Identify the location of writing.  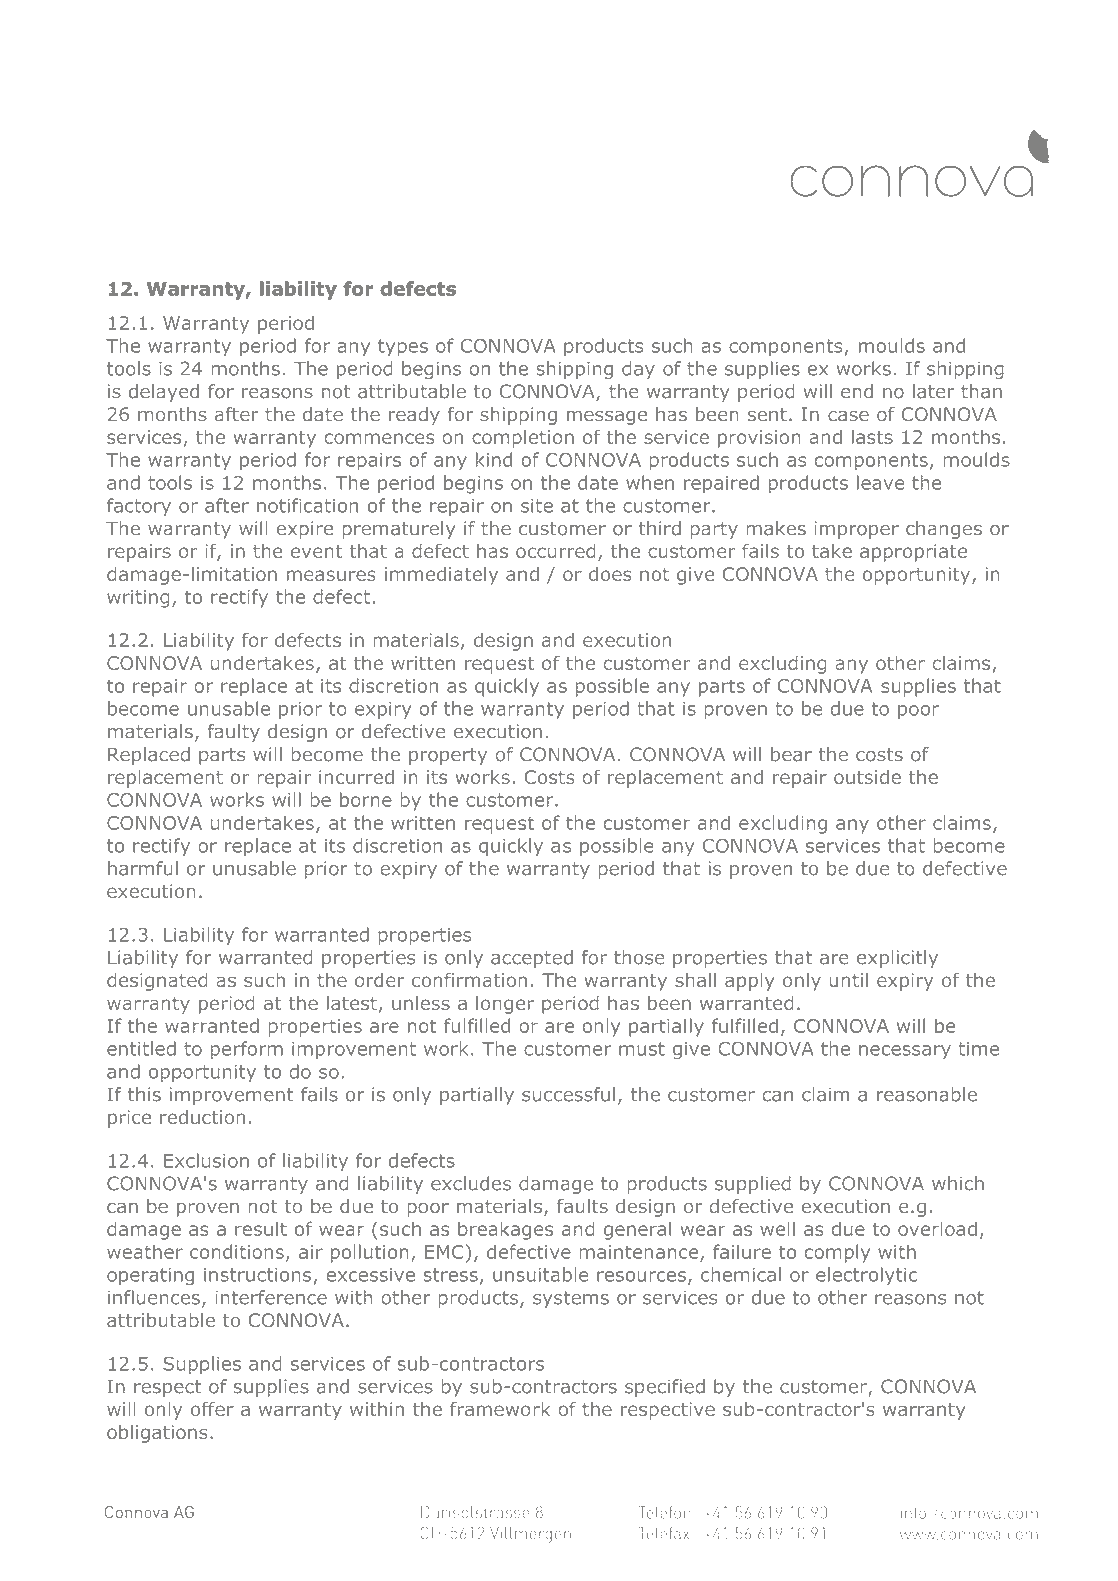
(138, 599).
